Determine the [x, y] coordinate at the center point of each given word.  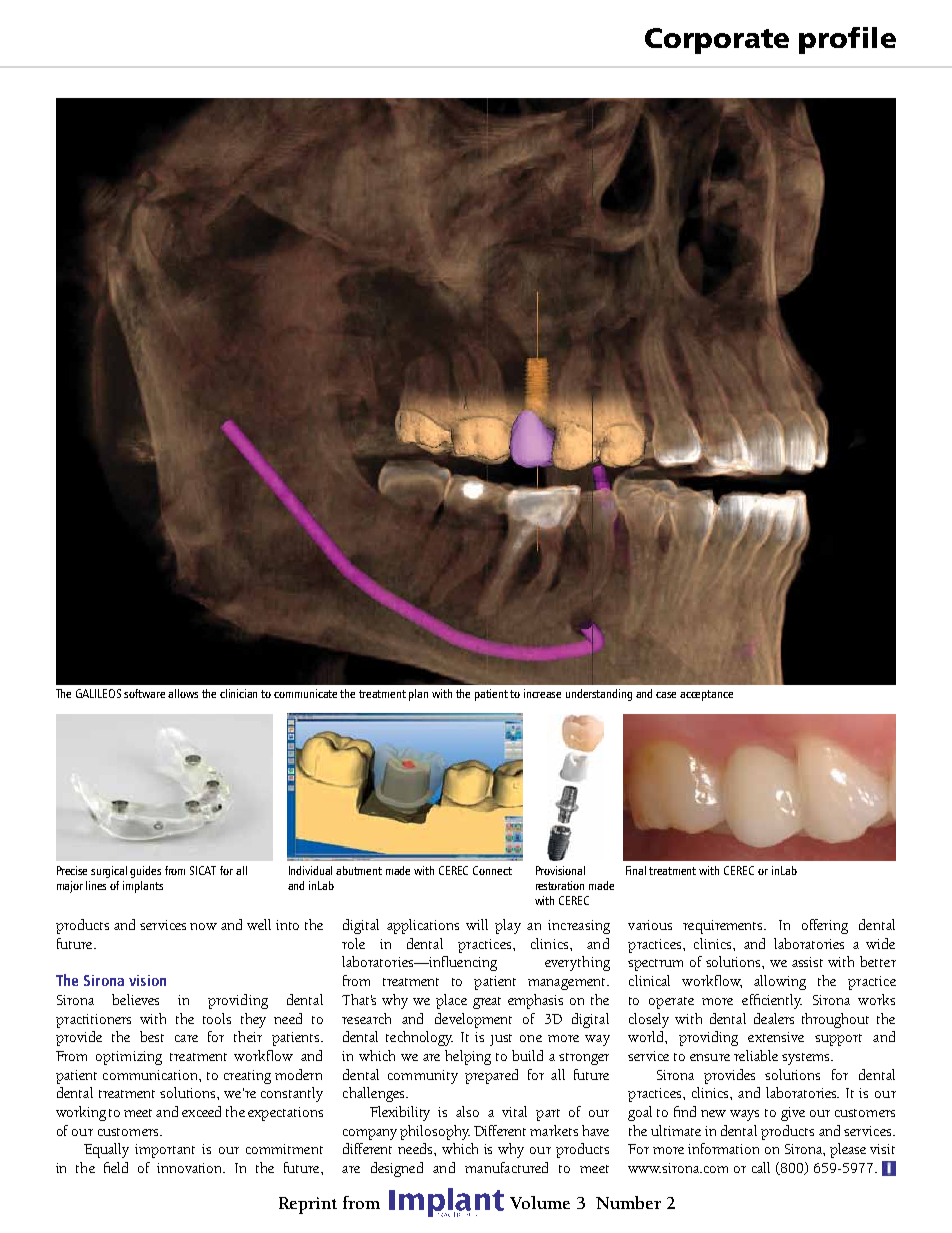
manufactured [506, 1167]
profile [847, 40]
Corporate [717, 41]
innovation [191, 1168]
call [761, 1167]
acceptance [706, 695]
